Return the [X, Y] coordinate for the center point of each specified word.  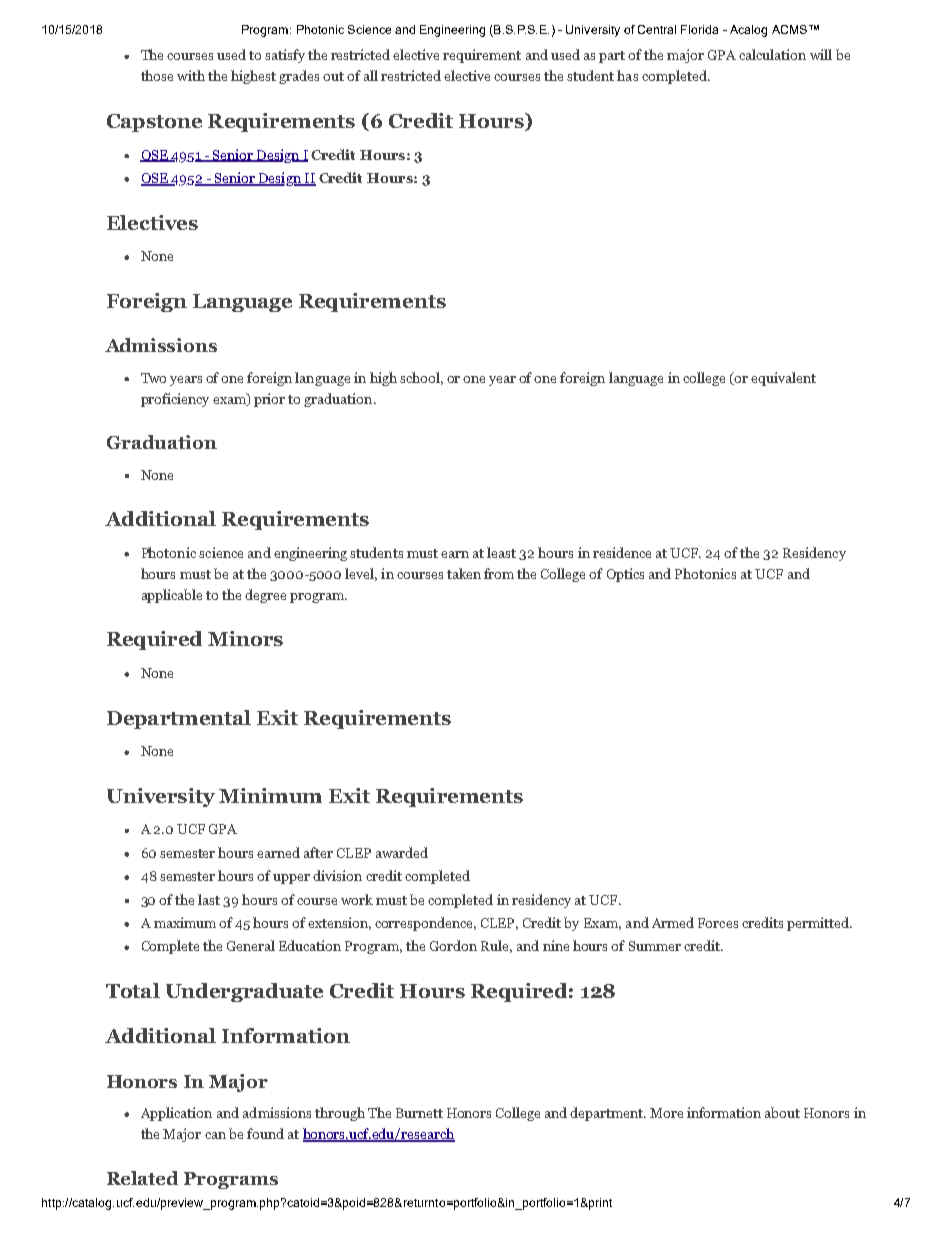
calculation [772, 54]
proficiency [175, 400]
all [371, 75]
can [215, 1135]
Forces [718, 923]
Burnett [419, 1113]
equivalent [783, 379]
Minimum [270, 795]
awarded [402, 852]
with [191, 75]
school [421, 378]
